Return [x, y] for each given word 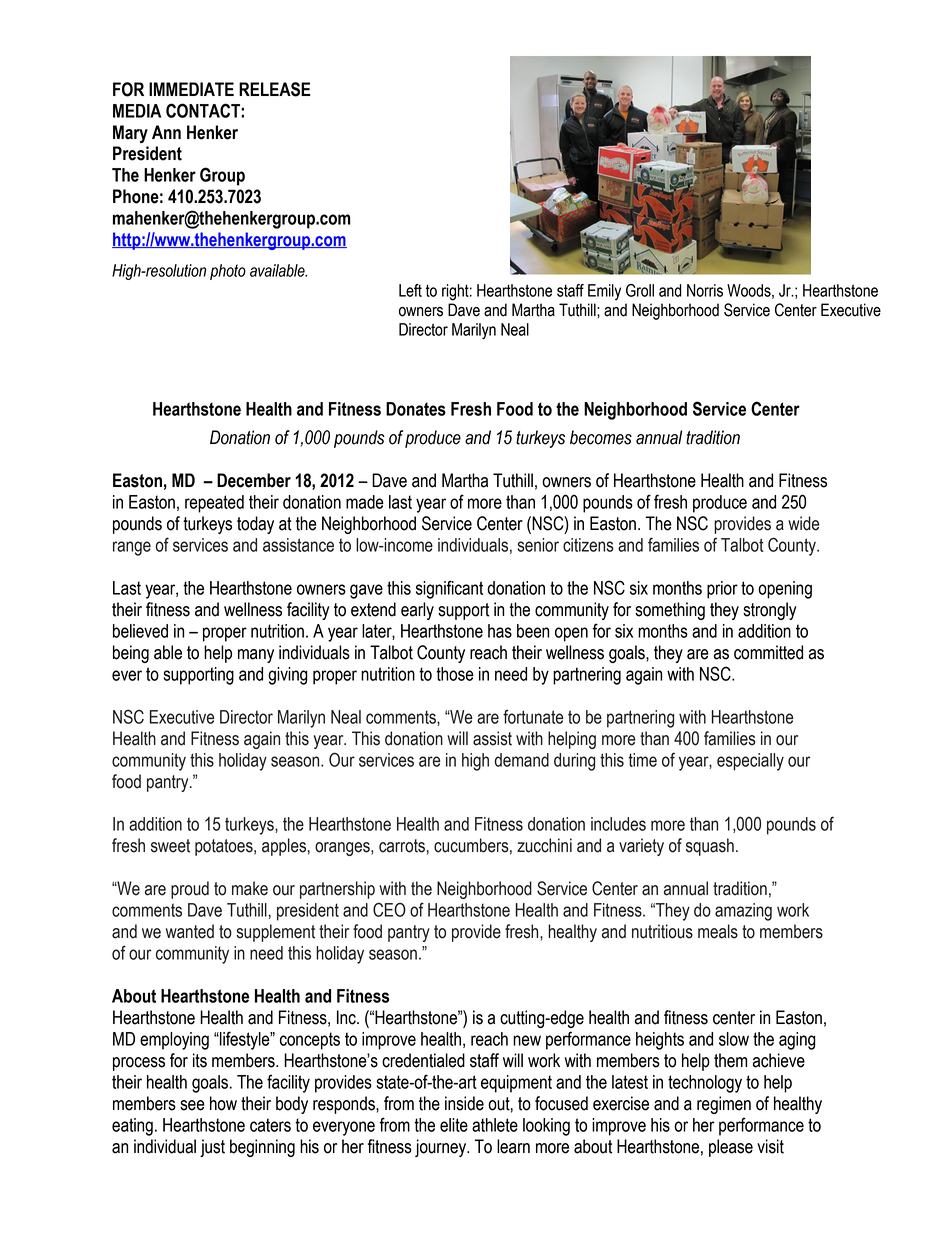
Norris [705, 290]
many [256, 656]
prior [722, 590]
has [500, 631]
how [223, 1103]
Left [410, 290]
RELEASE [274, 89]
